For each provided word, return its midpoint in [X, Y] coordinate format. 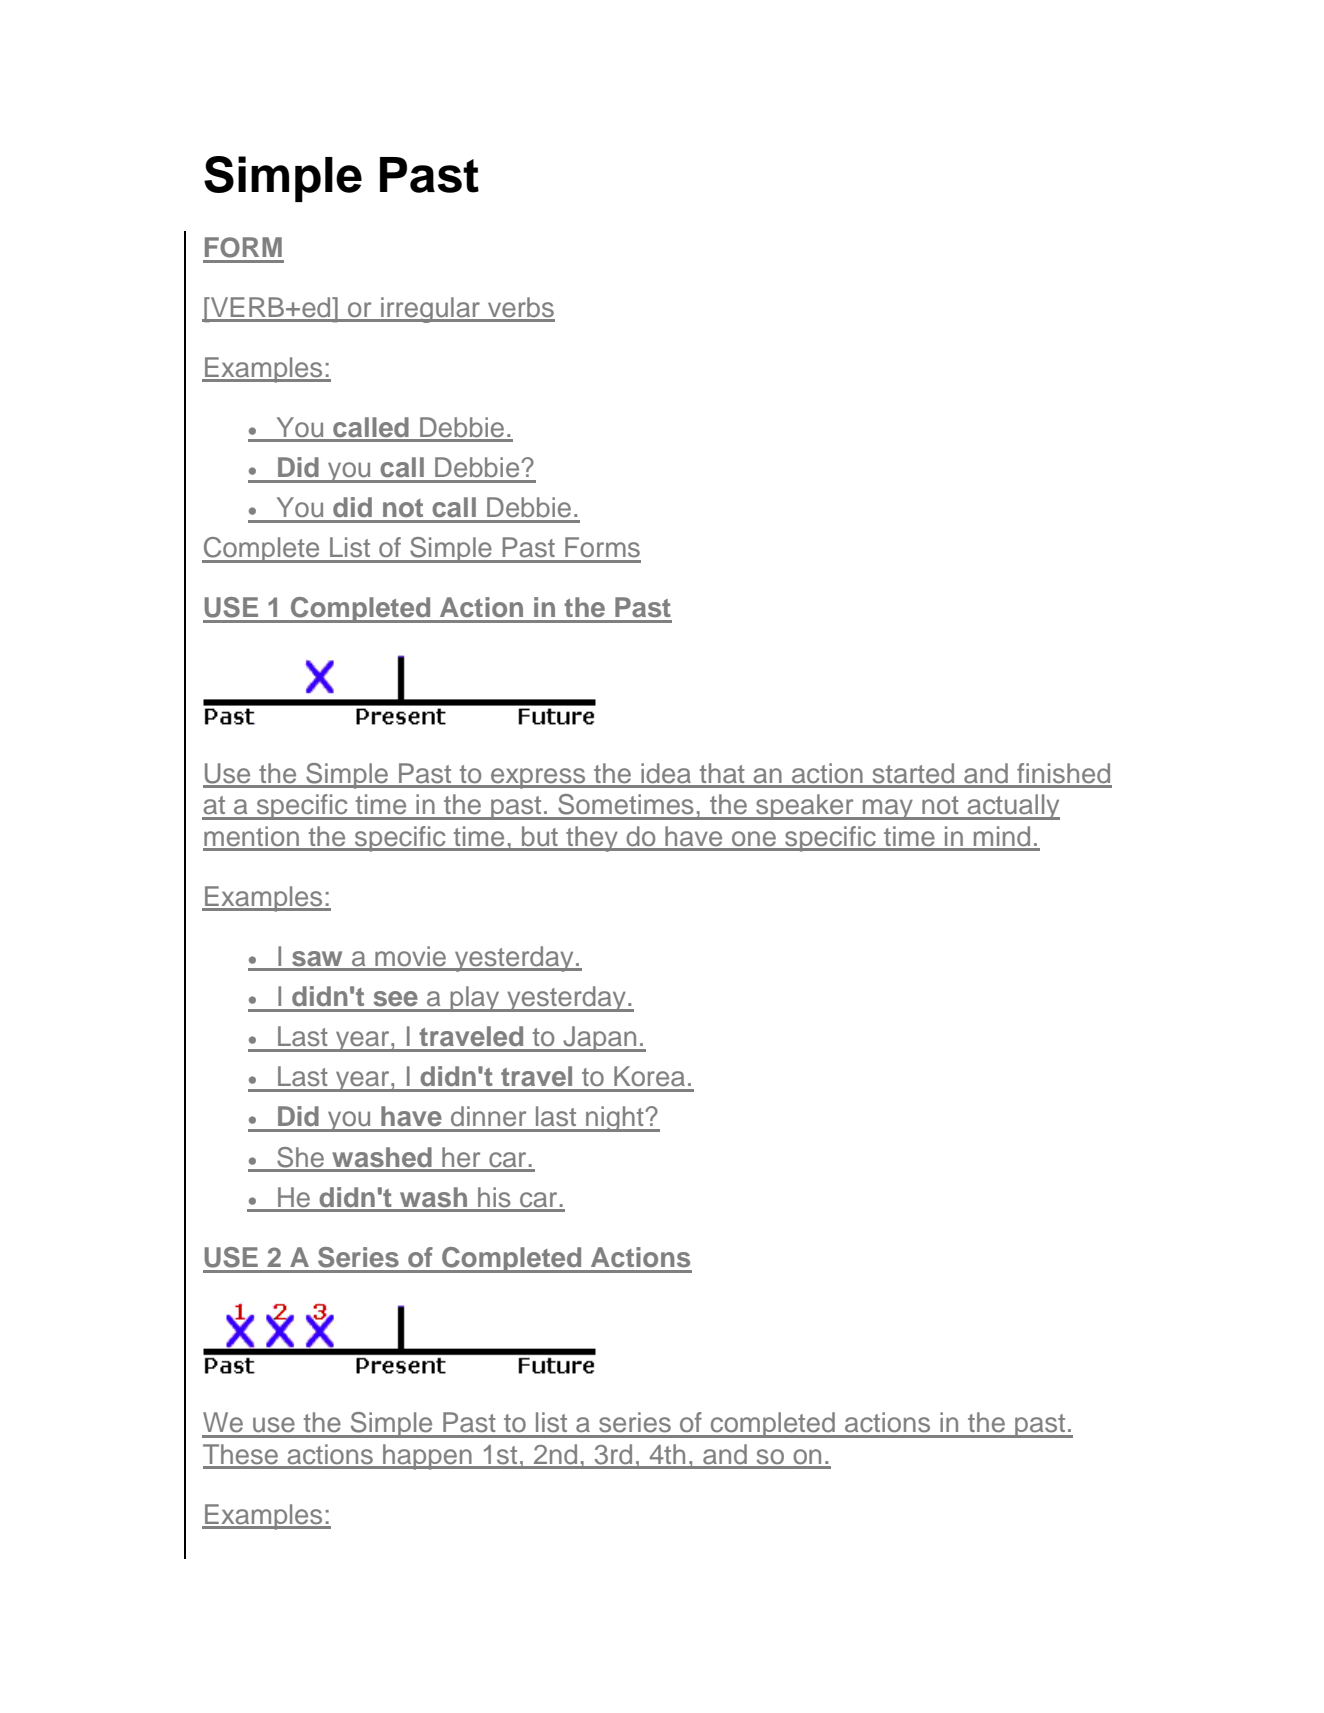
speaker [805, 807]
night [615, 1119]
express [538, 778]
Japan [600, 1039]
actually [1012, 807]
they [592, 839]
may [888, 809]
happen [427, 1457]
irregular [431, 310]
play [475, 999]
